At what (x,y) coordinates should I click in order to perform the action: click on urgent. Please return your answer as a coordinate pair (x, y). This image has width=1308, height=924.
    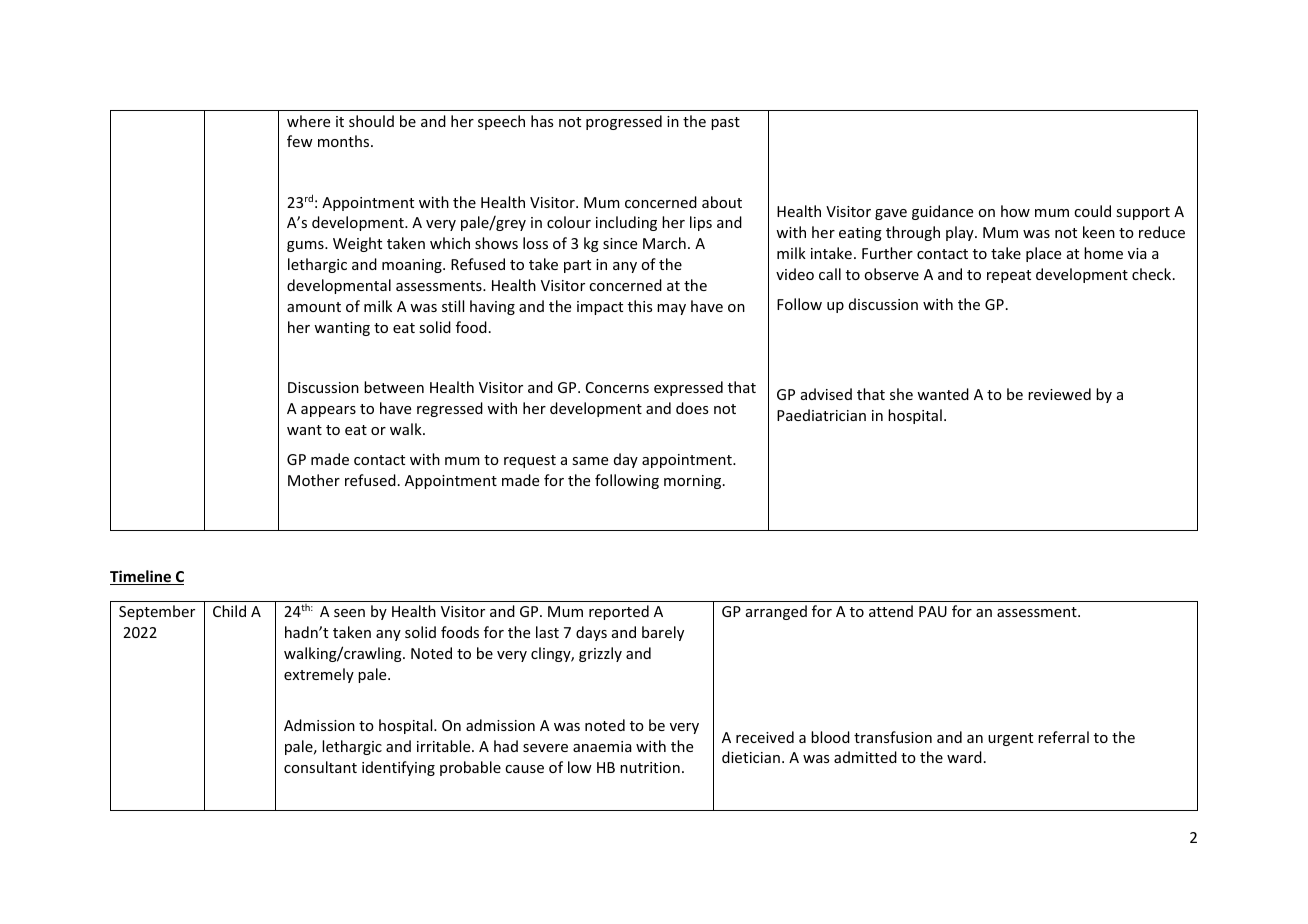
    Looking at the image, I should click on (1010, 739).
